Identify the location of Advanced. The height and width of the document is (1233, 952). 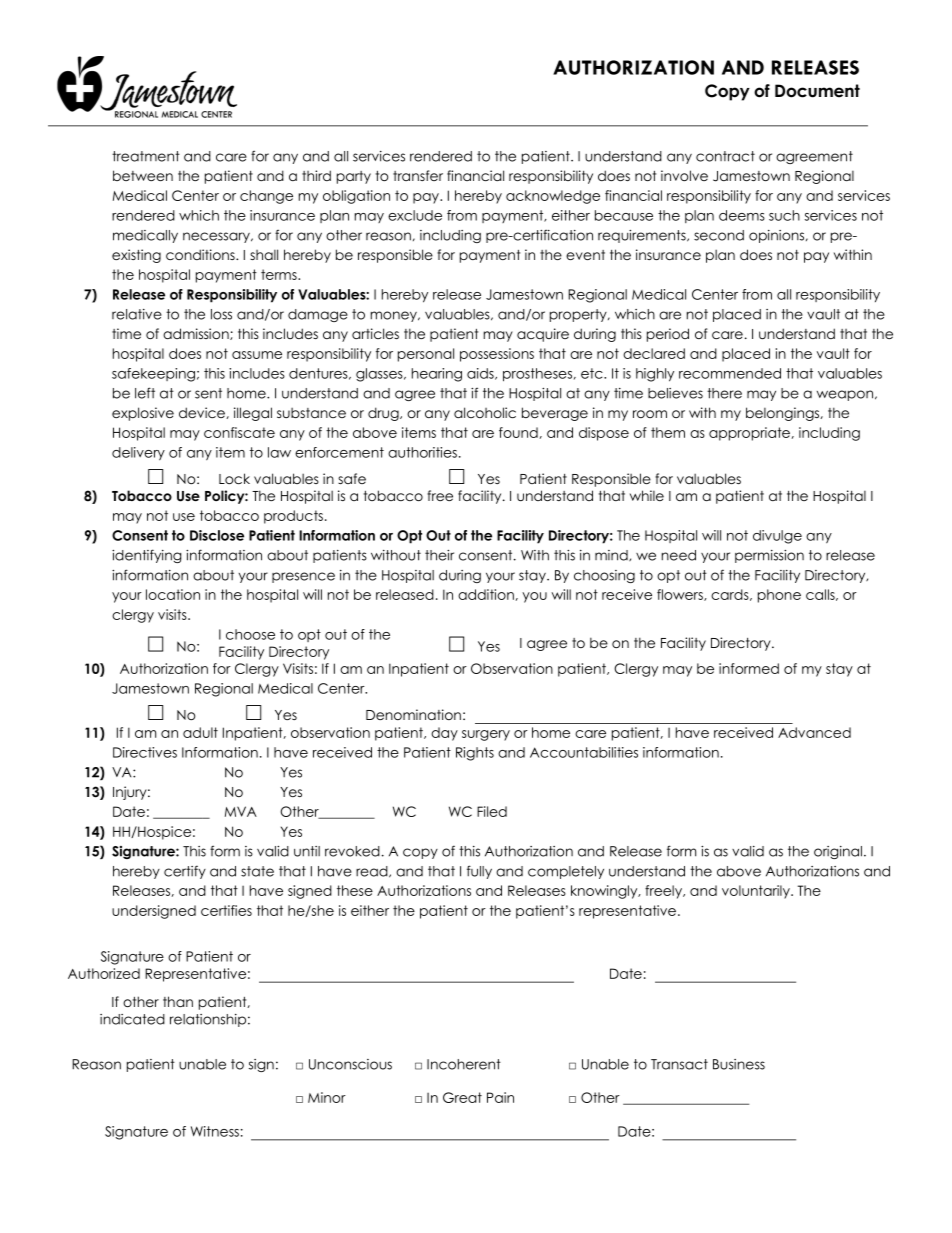
(814, 732).
